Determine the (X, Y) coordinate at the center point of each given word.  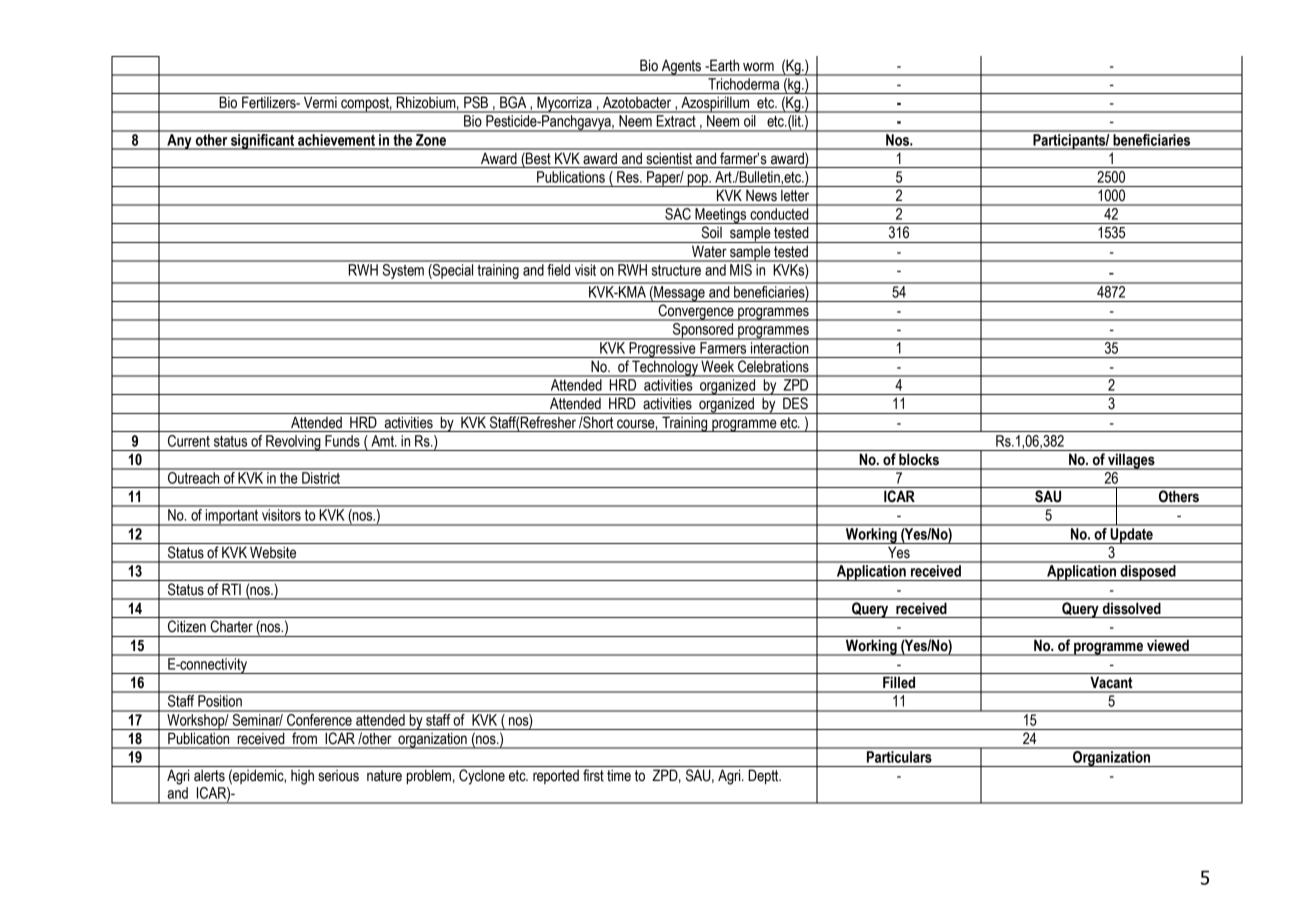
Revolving (293, 443)
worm (758, 67)
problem (428, 776)
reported (556, 777)
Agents (682, 68)
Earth (723, 65)
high (302, 777)
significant (263, 140)
